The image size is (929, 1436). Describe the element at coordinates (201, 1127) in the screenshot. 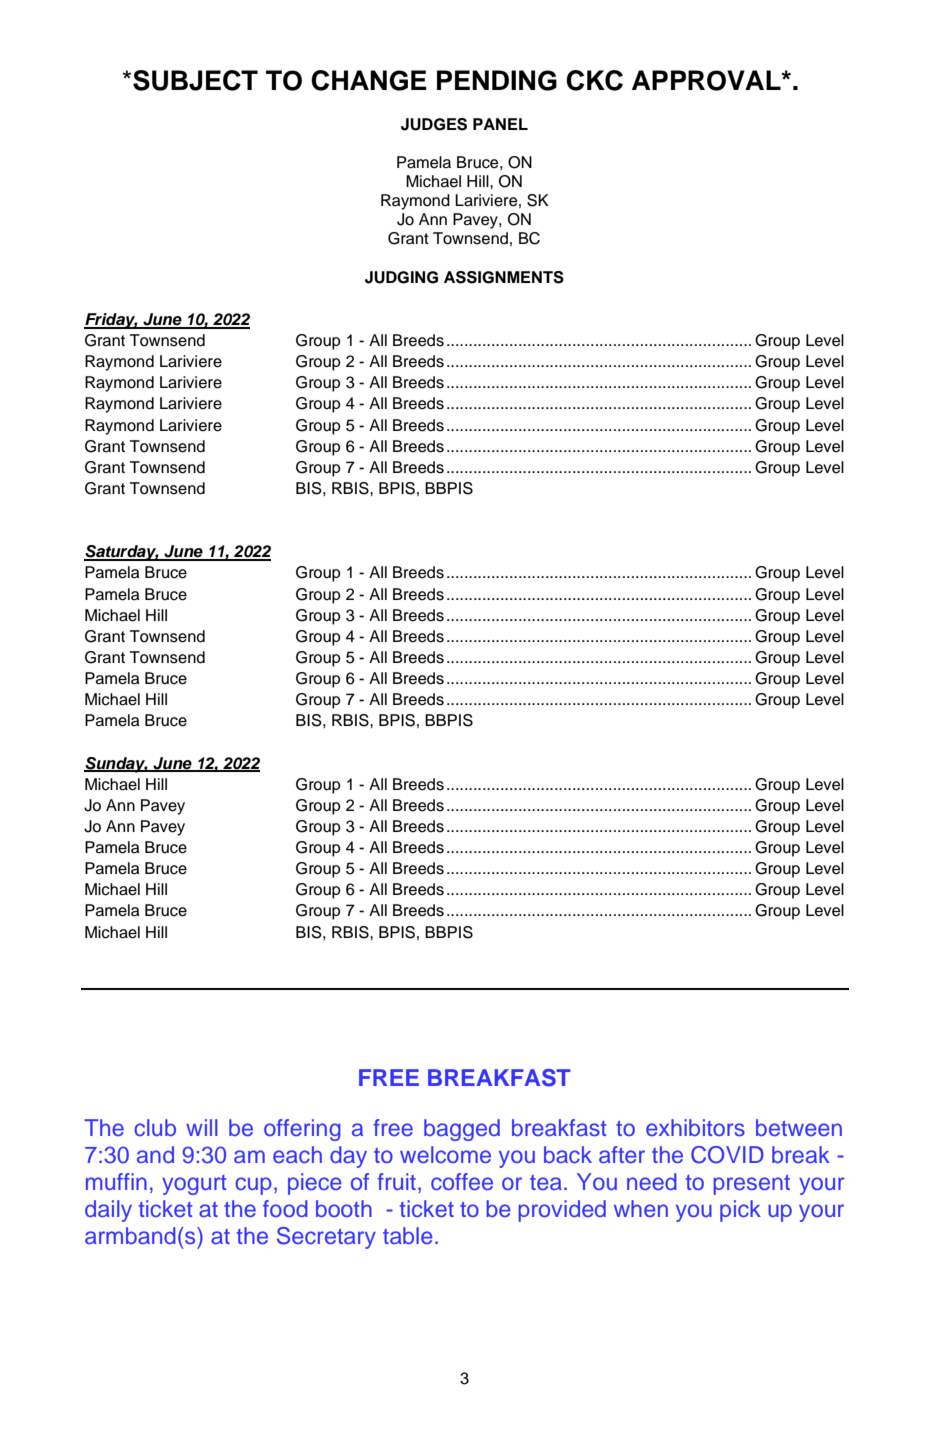

I see `will` at that location.
